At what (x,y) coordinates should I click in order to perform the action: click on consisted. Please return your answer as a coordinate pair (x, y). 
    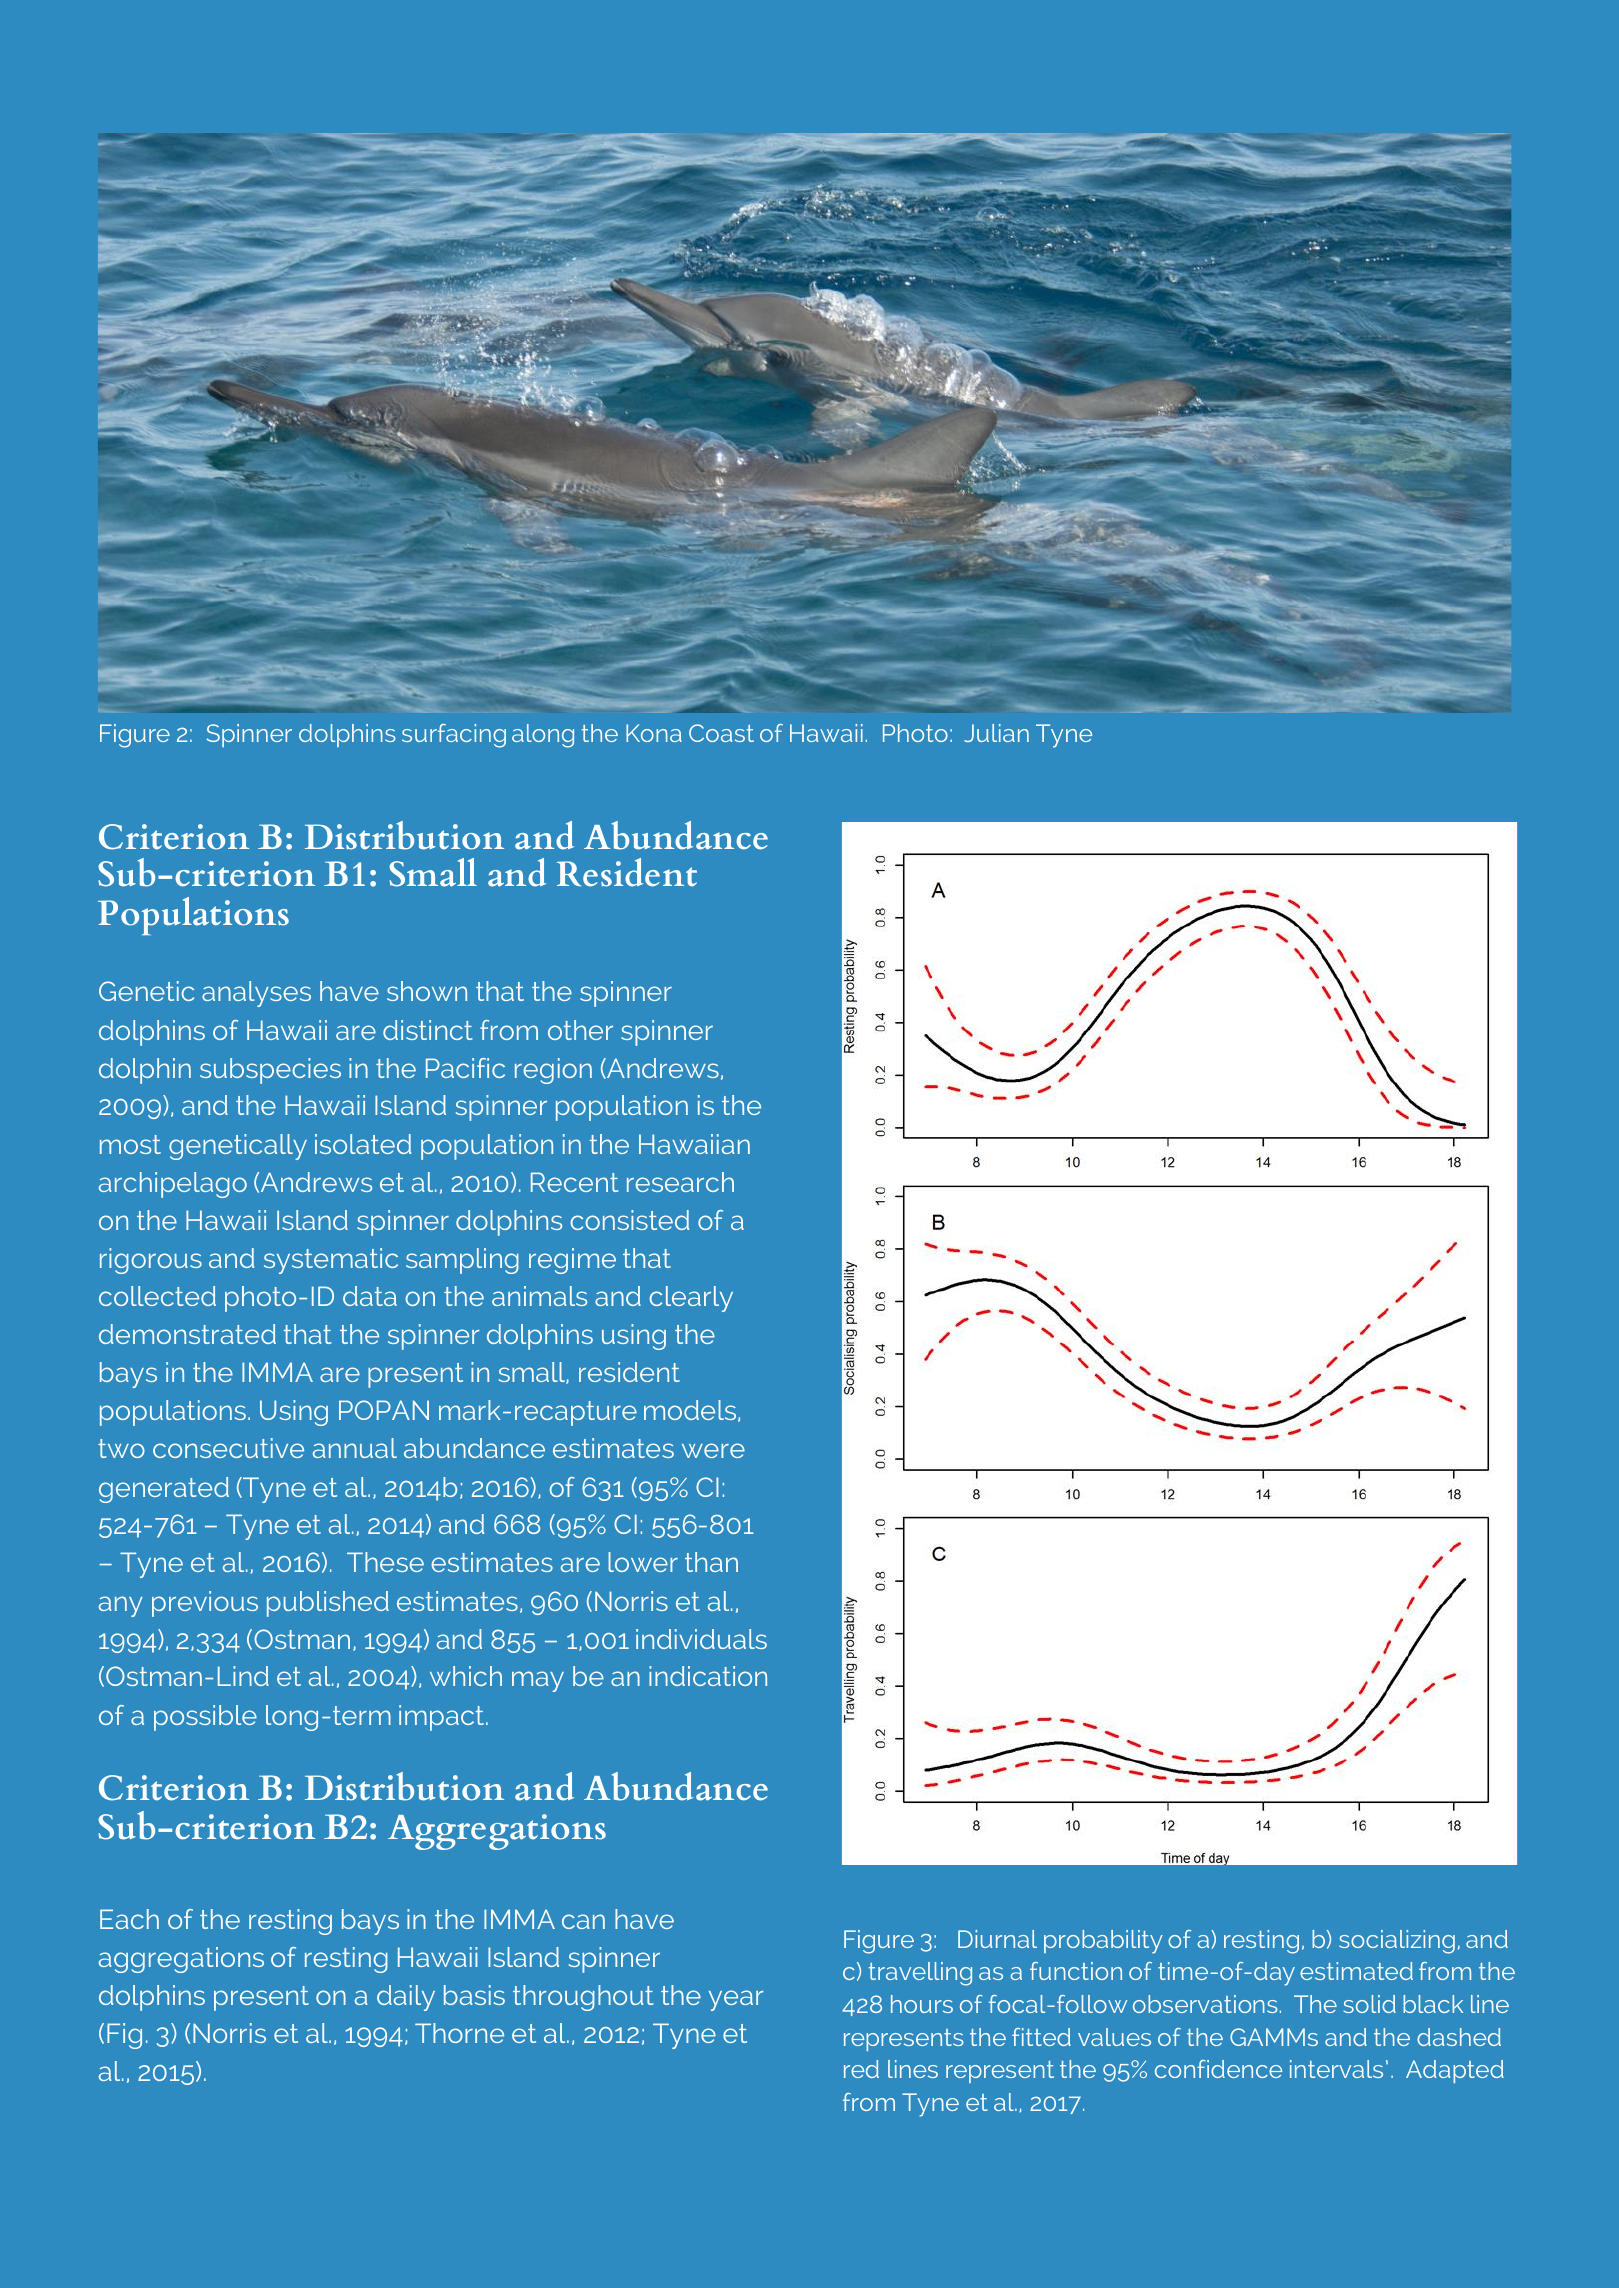
    Looking at the image, I should click on (629, 1220).
